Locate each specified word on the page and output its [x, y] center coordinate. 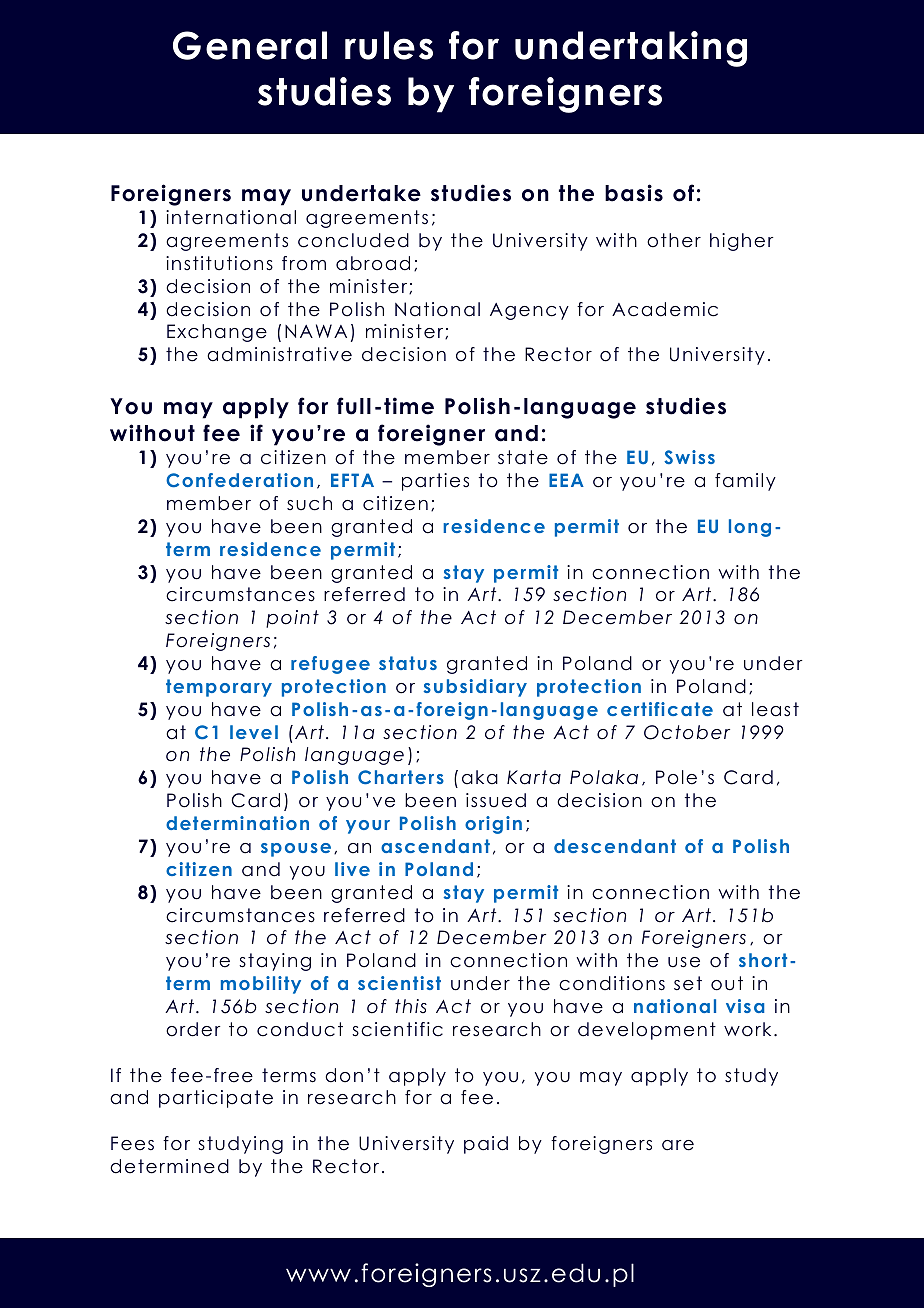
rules [389, 45]
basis [634, 193]
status [408, 663]
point [292, 619]
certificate [660, 709]
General [250, 45]
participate [216, 1099]
